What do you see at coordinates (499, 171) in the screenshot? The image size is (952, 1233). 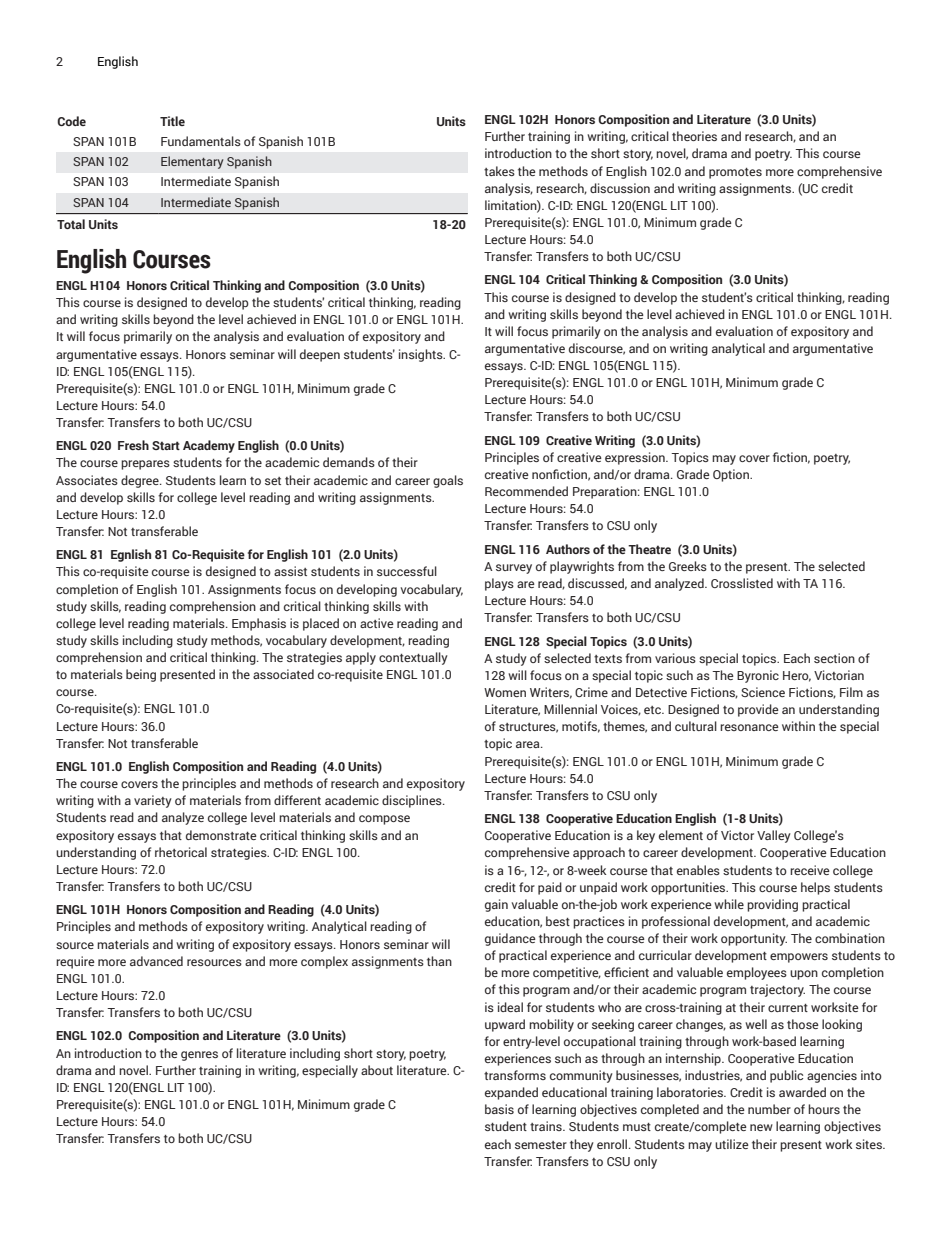 I see `takes` at bounding box center [499, 171].
